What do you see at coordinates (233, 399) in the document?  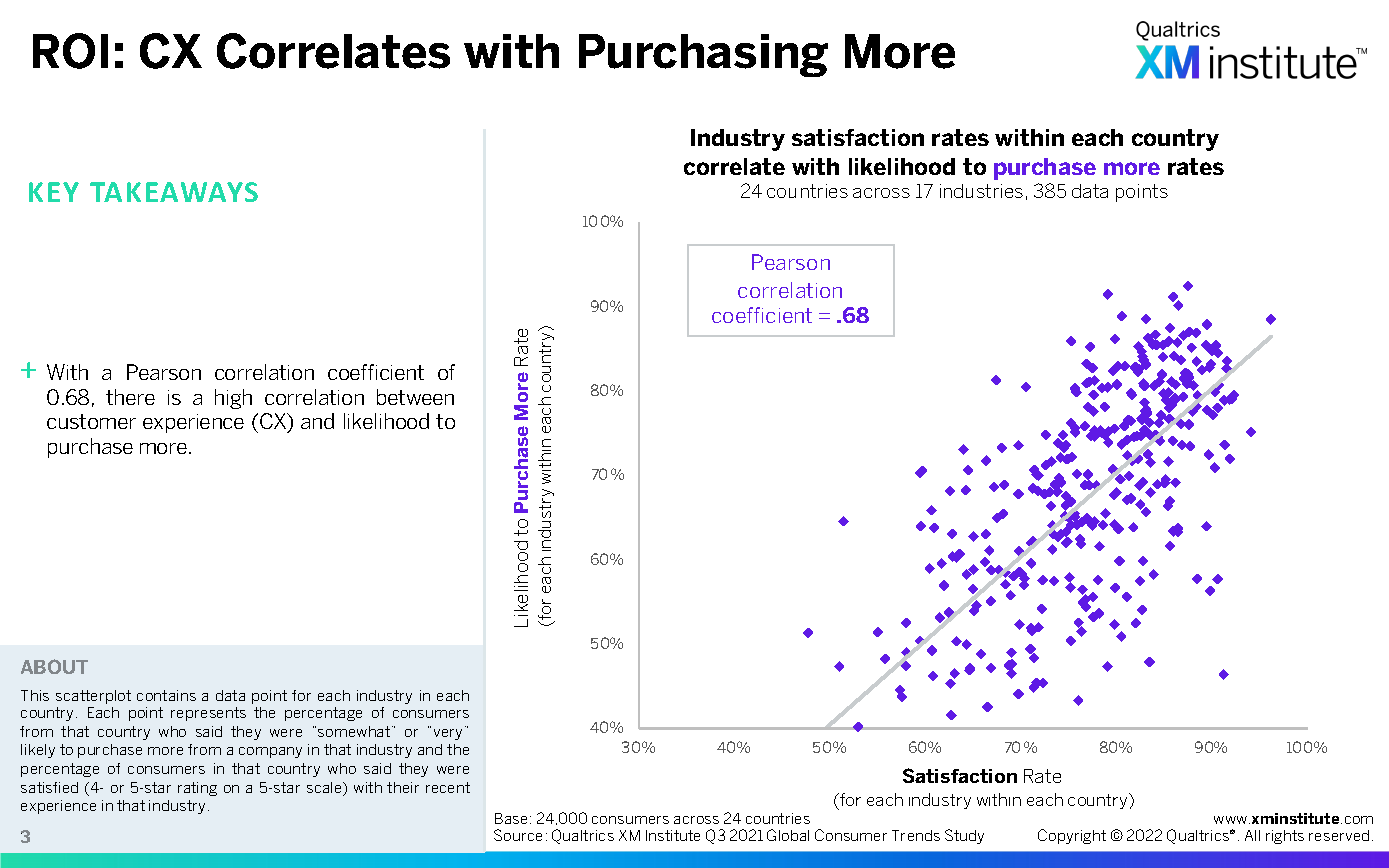 I see `high` at bounding box center [233, 399].
